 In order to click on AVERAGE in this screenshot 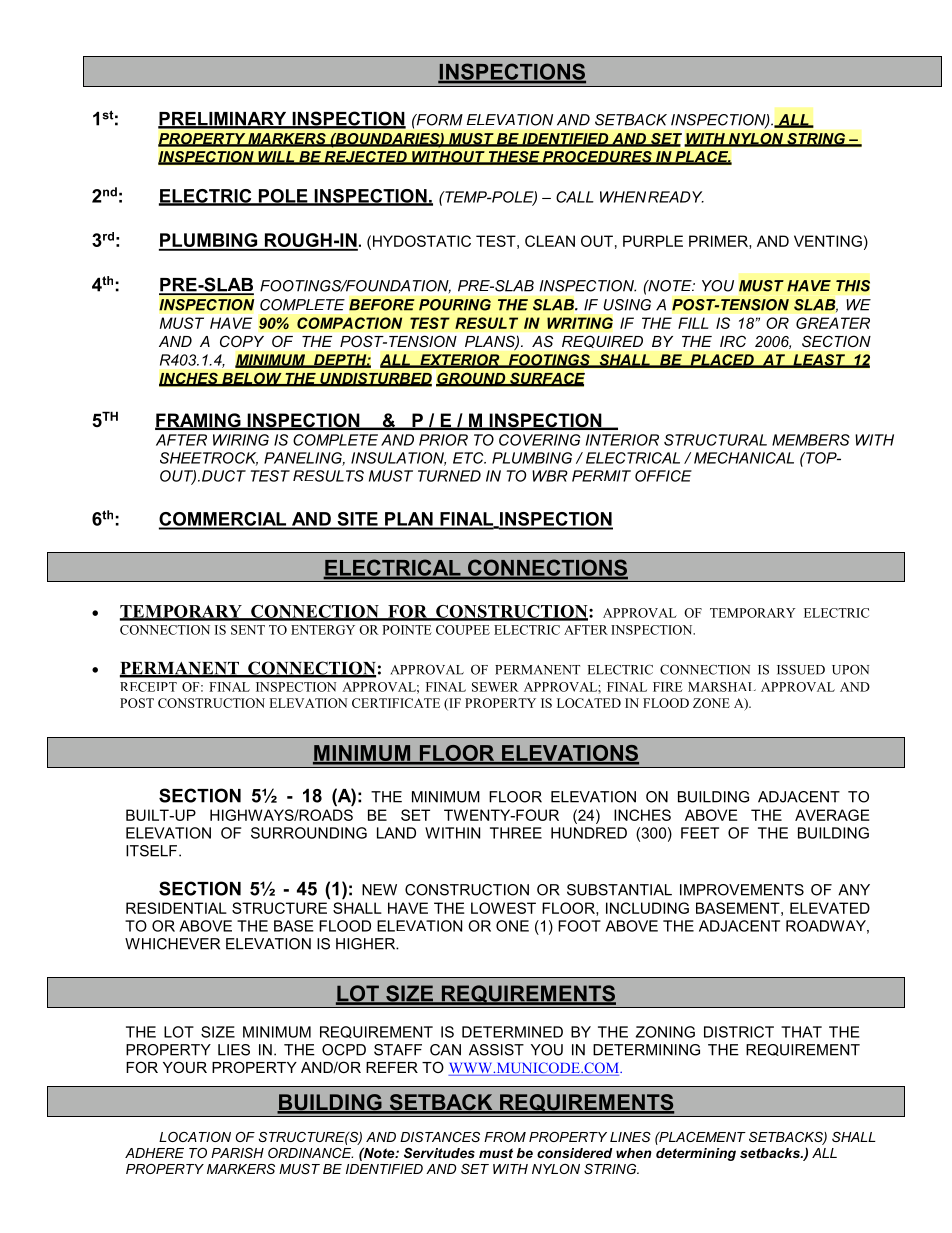, I will do `click(832, 815)`.
